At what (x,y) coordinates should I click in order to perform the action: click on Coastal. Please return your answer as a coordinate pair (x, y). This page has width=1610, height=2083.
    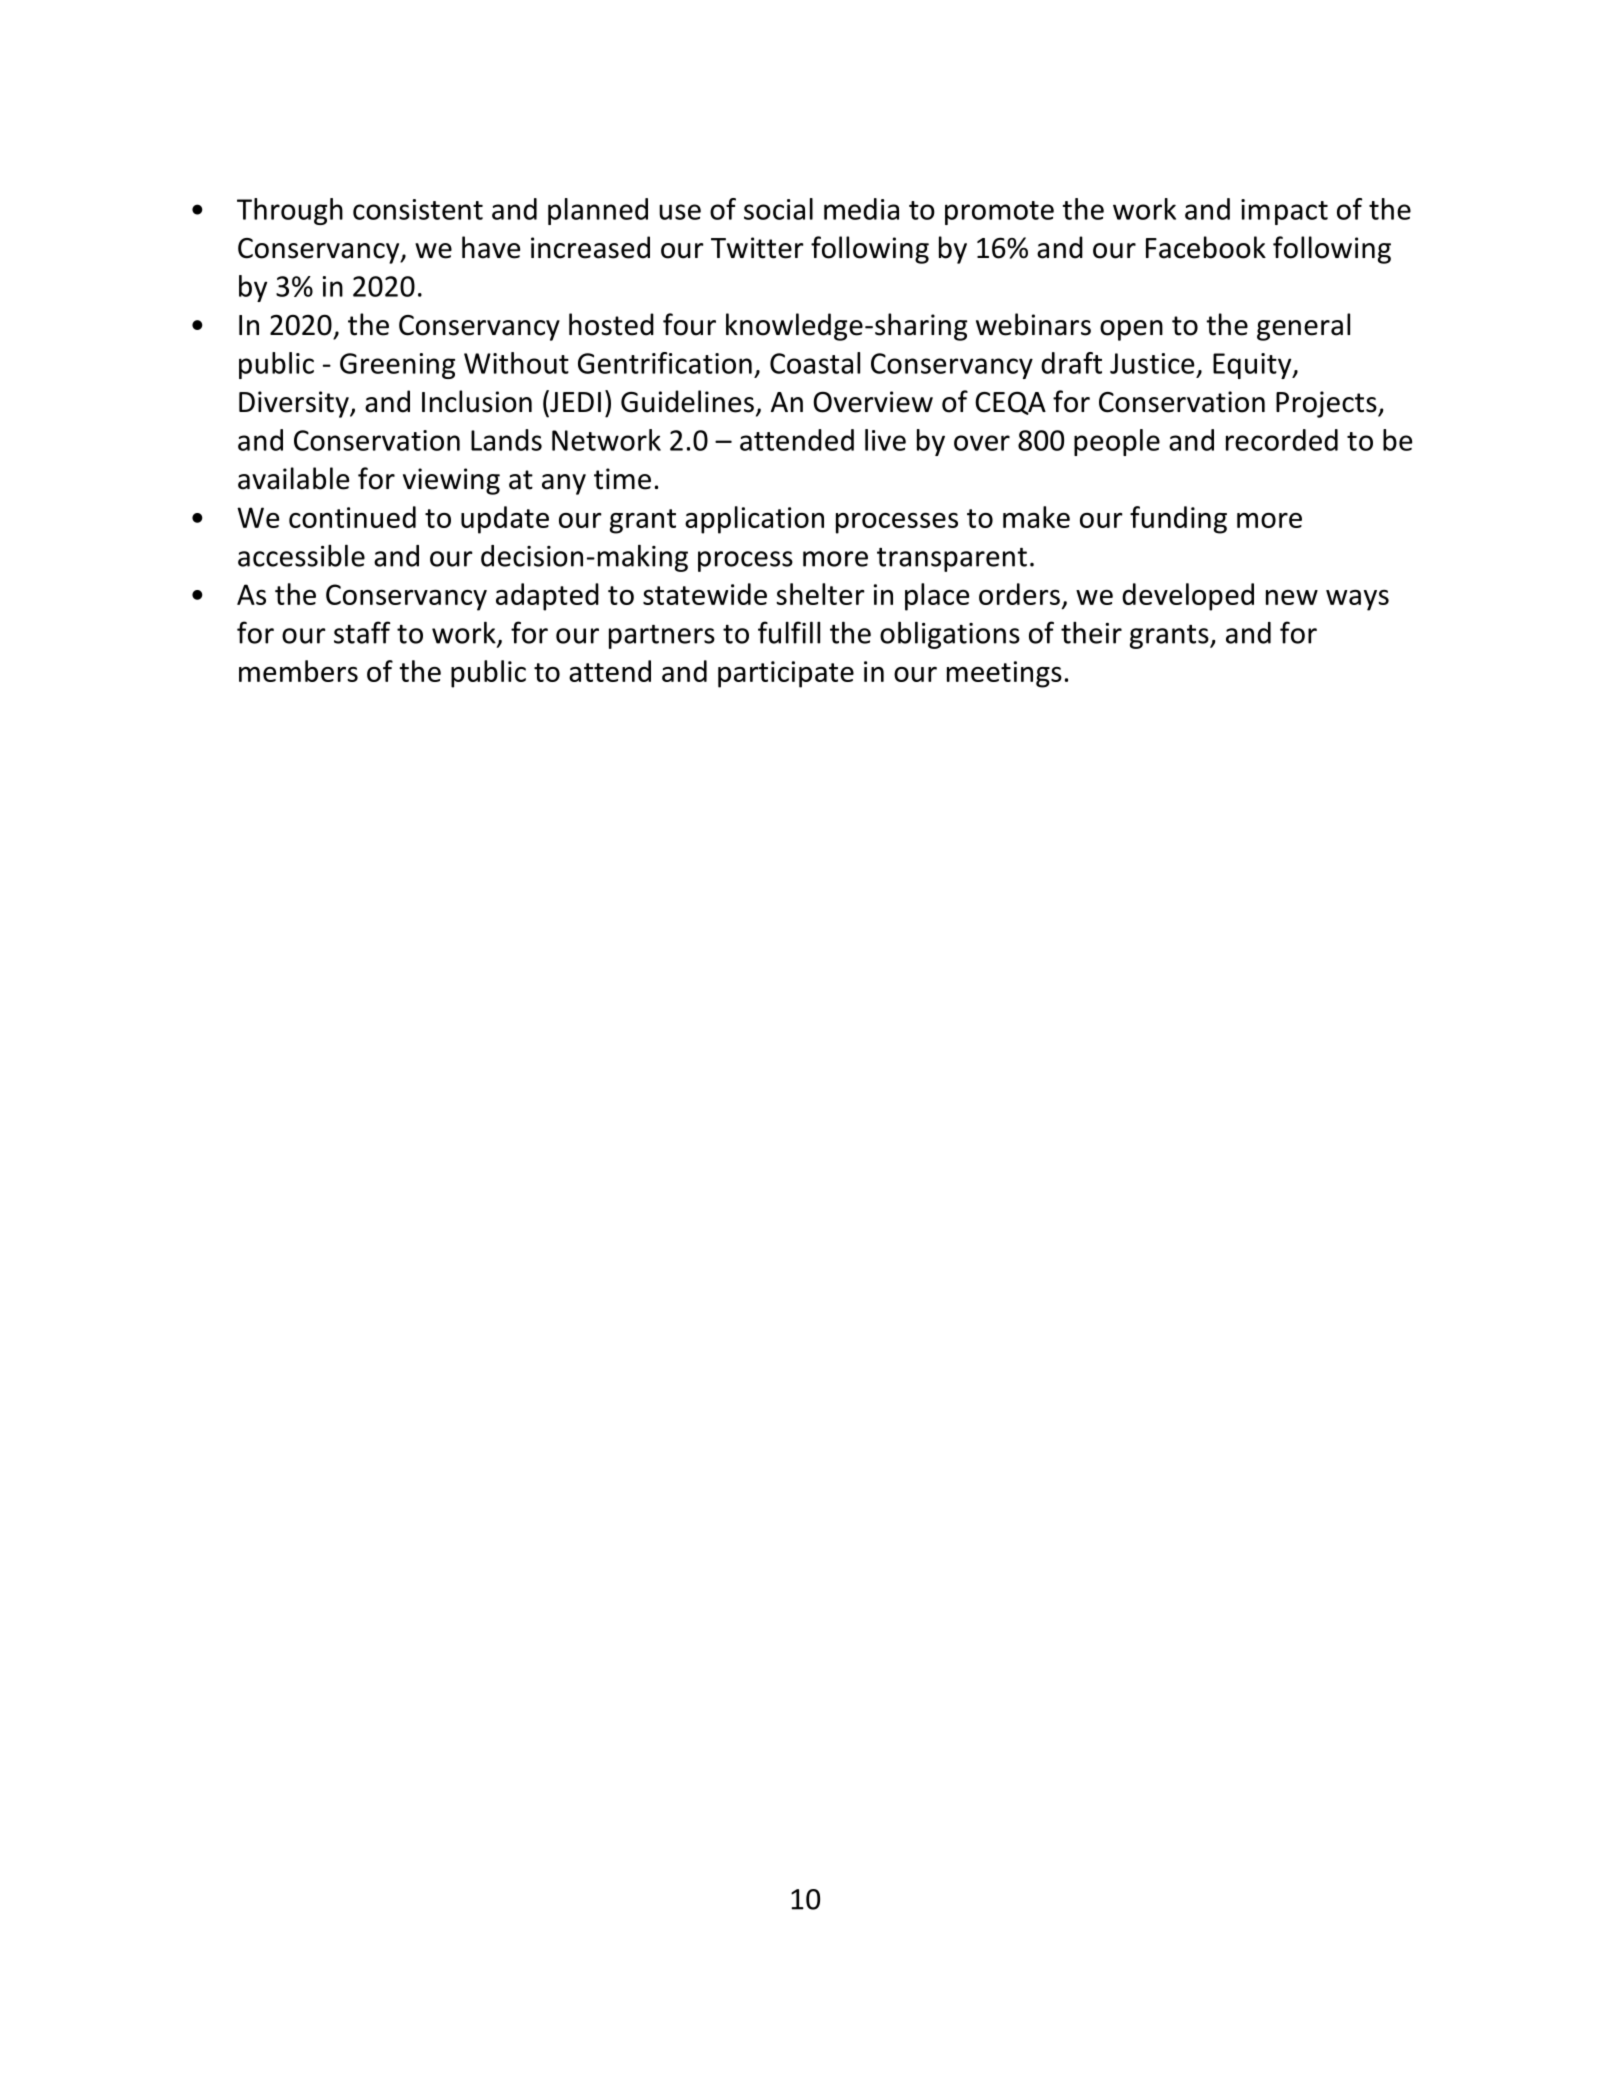
    Looking at the image, I should click on (815, 363).
